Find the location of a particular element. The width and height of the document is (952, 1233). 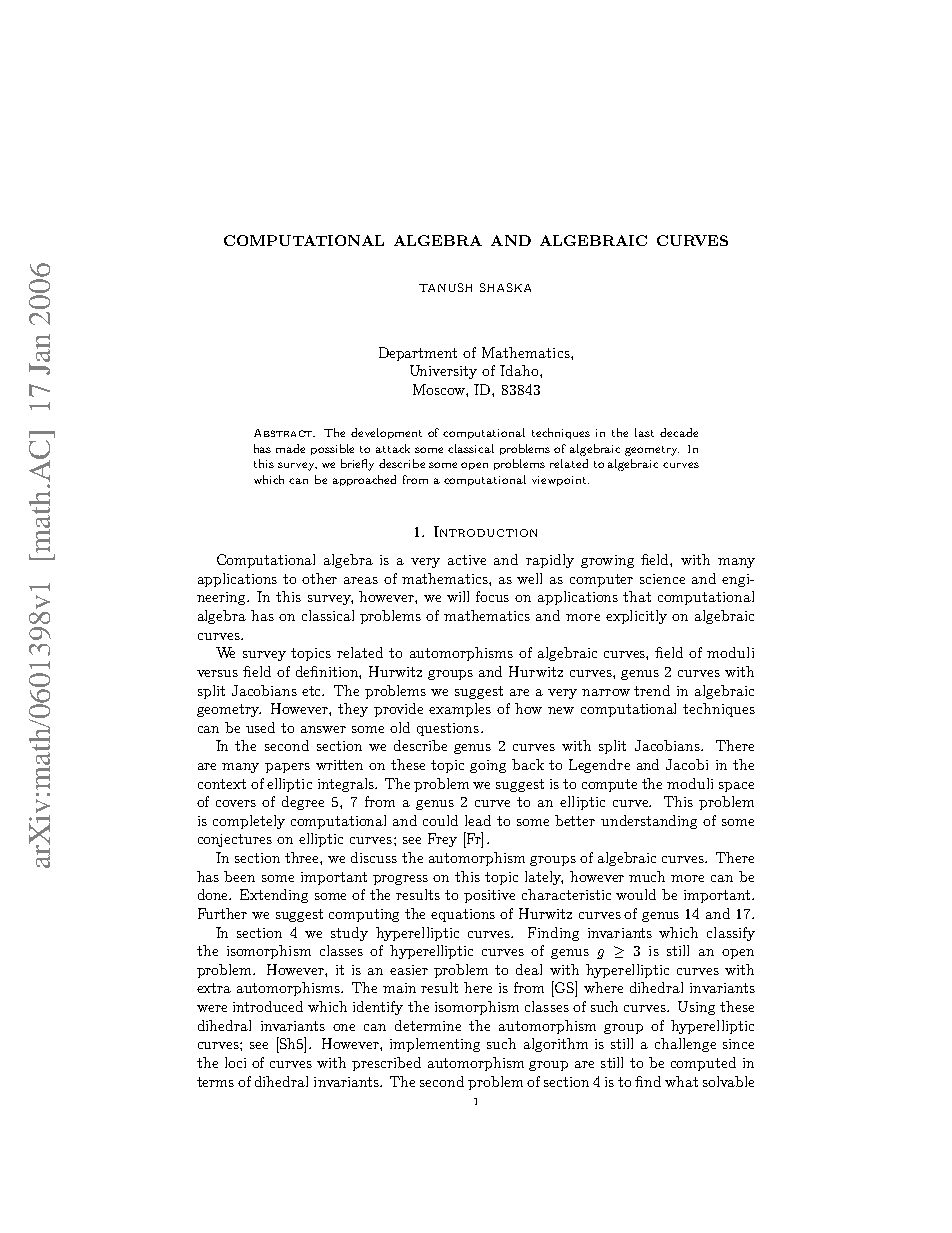

decade is located at coordinates (679, 432).
